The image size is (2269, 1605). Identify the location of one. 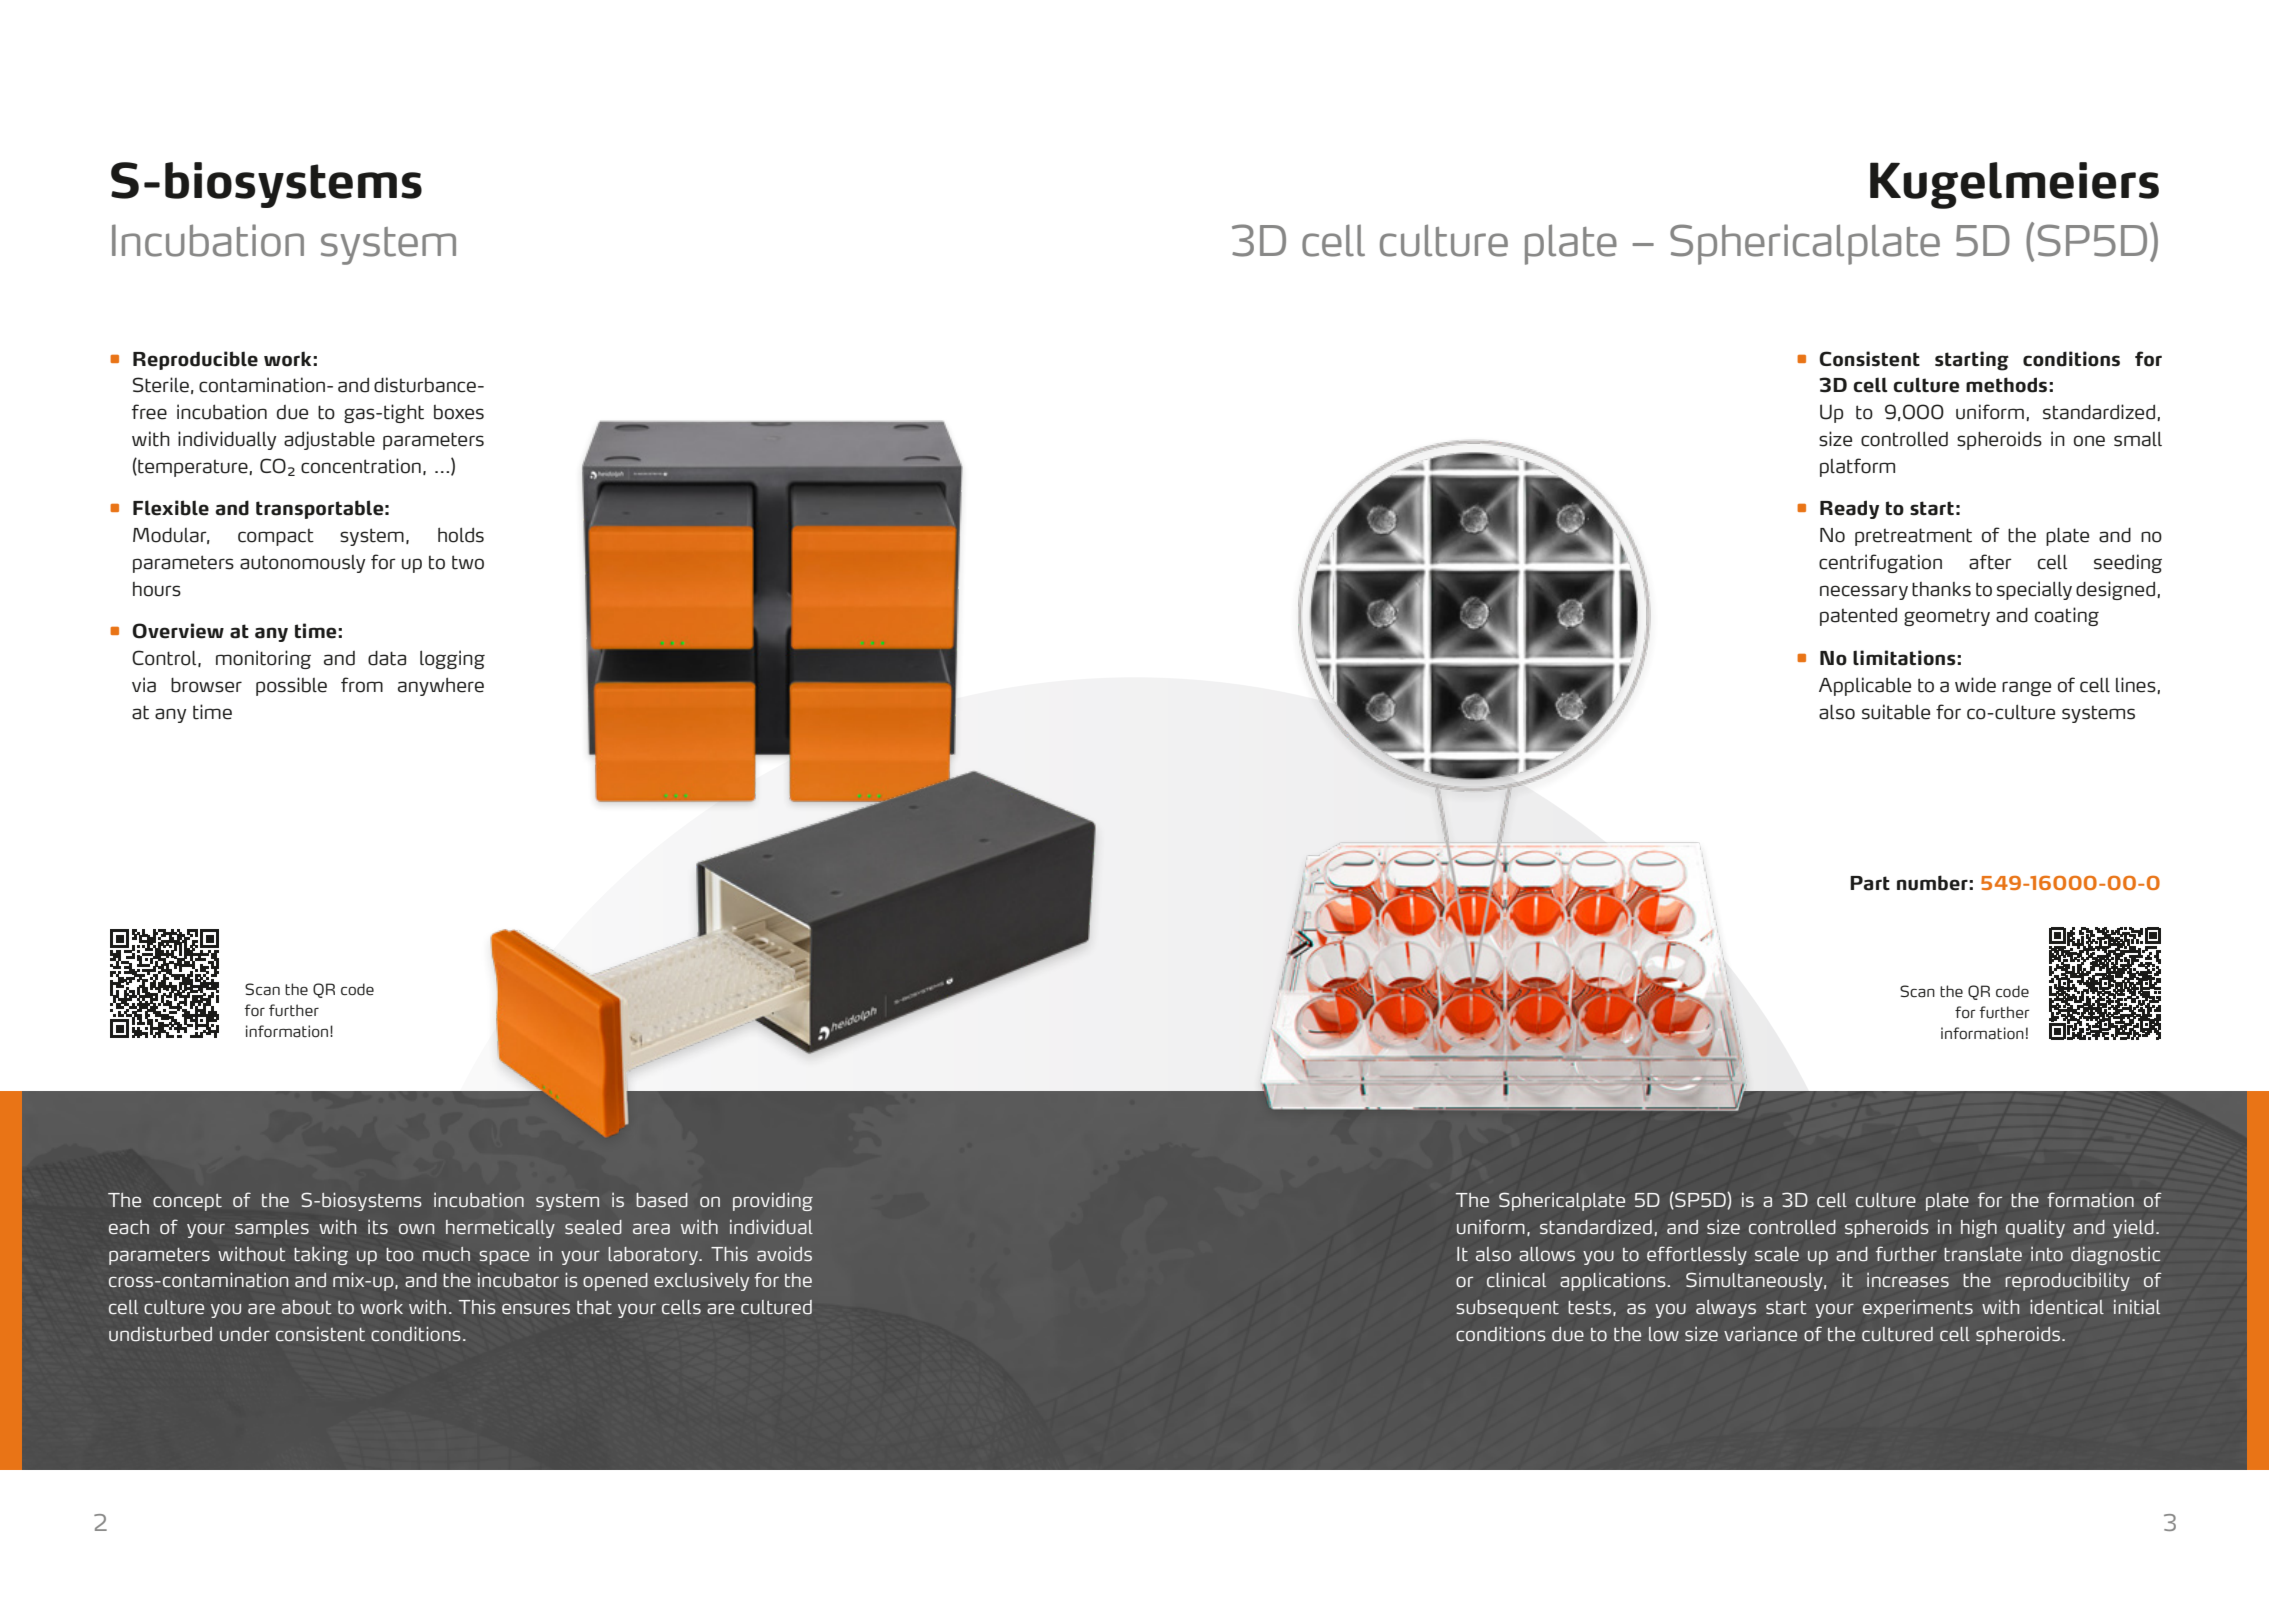
(2089, 441).
